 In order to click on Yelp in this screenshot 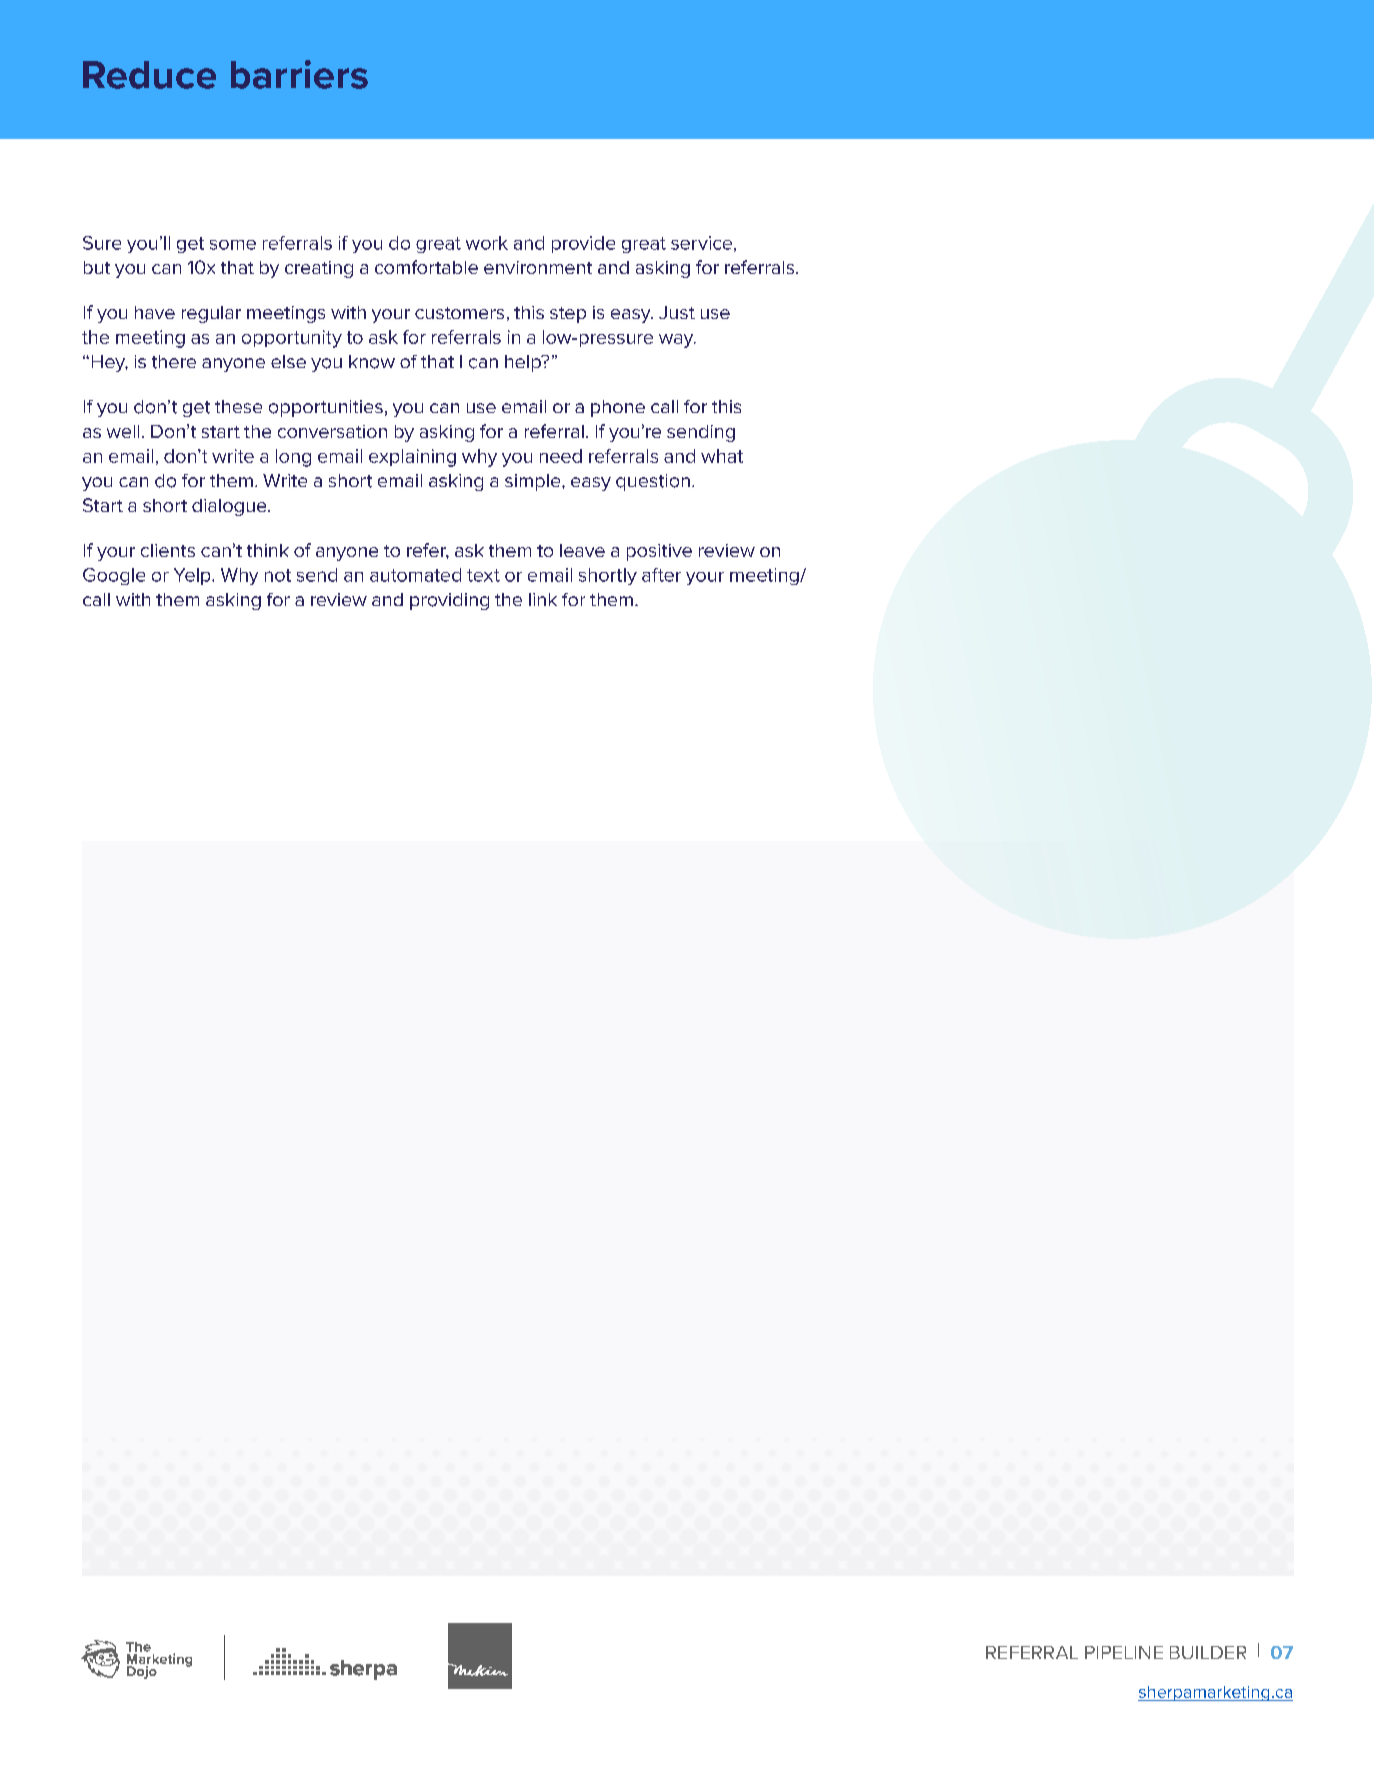, I will do `click(193, 576)`.
